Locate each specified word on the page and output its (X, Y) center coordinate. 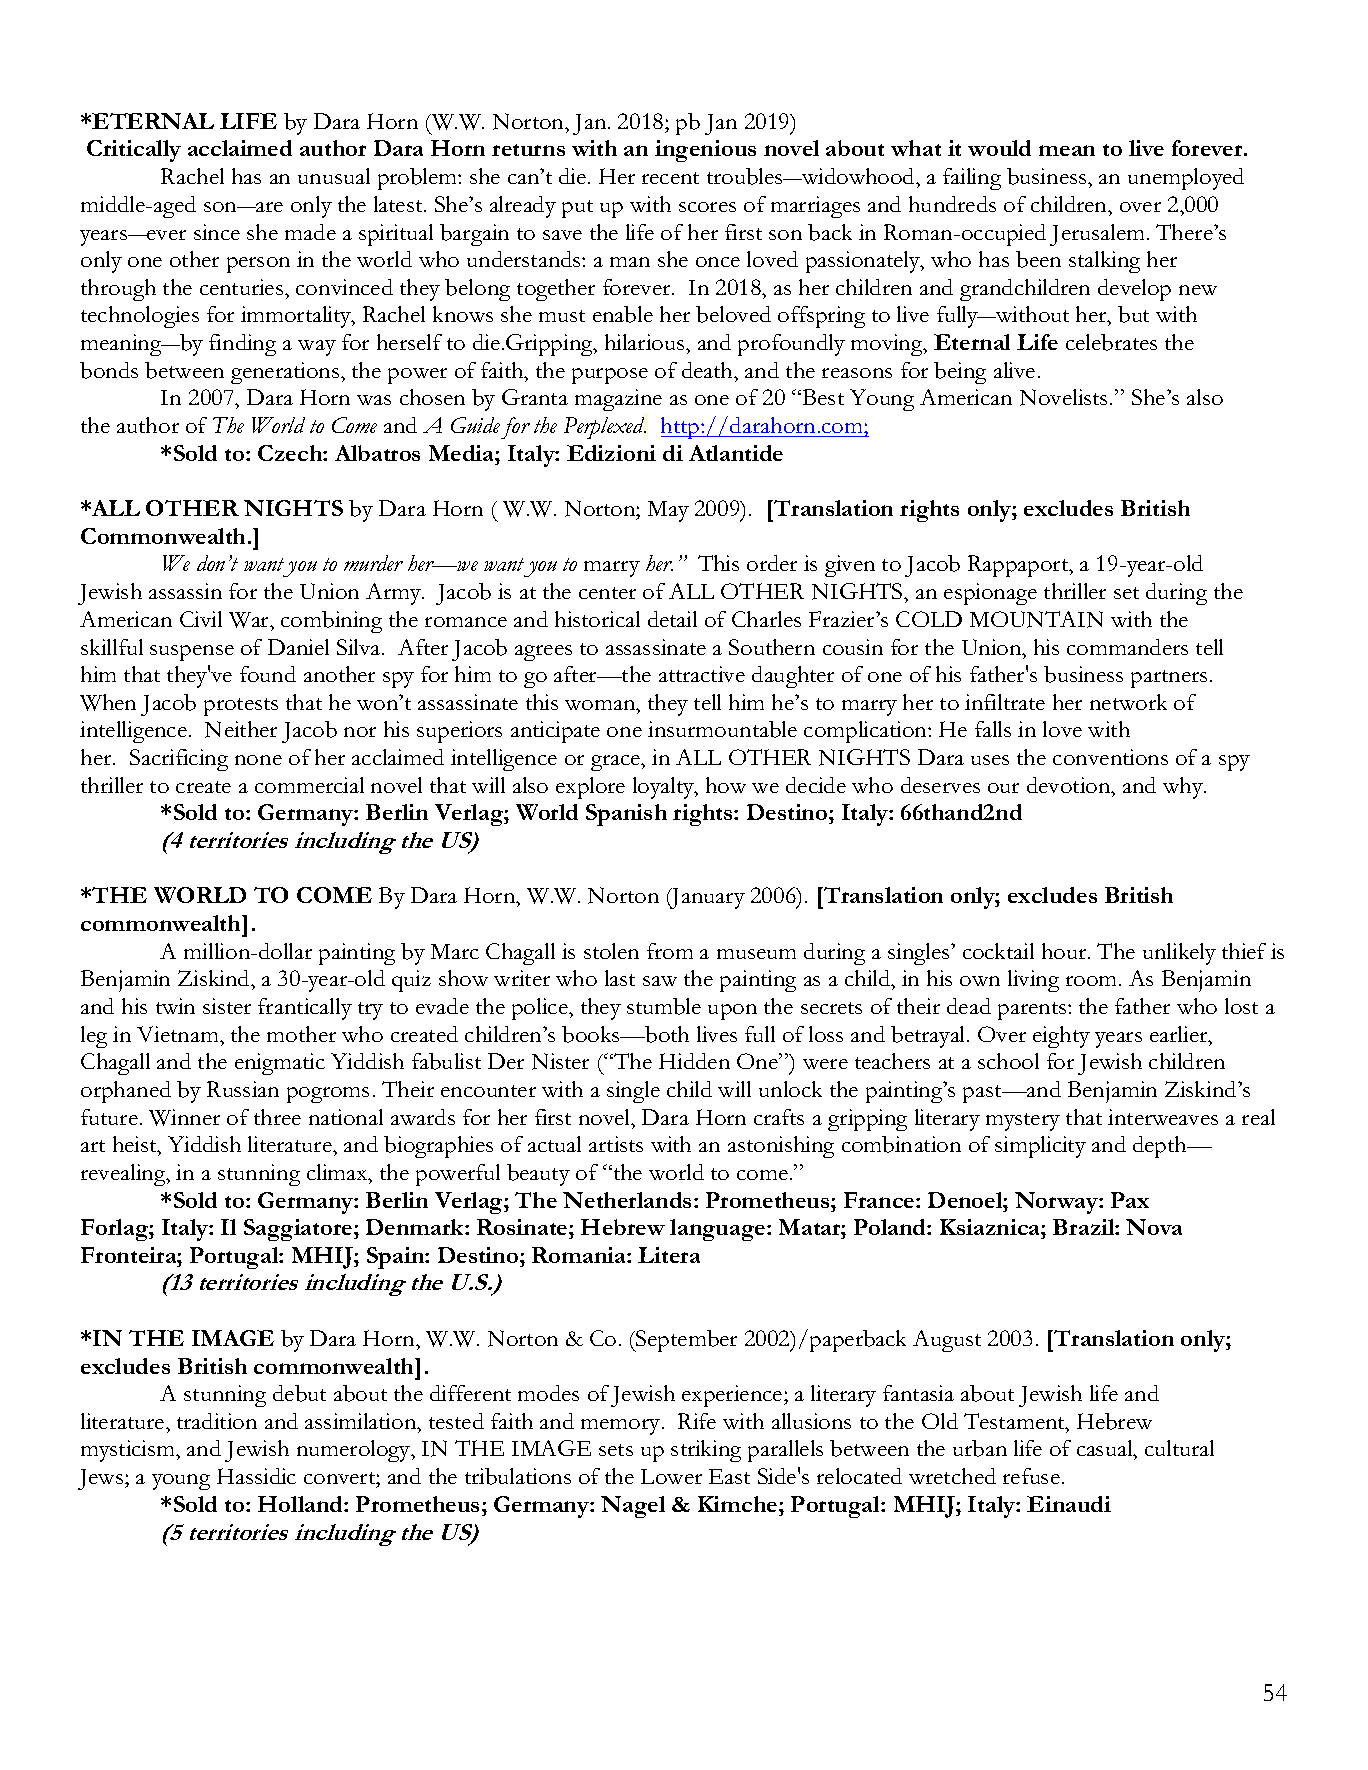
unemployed (1186, 179)
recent (670, 178)
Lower (671, 1476)
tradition (217, 1421)
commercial (309, 785)
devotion (1070, 785)
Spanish (626, 815)
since (217, 232)
